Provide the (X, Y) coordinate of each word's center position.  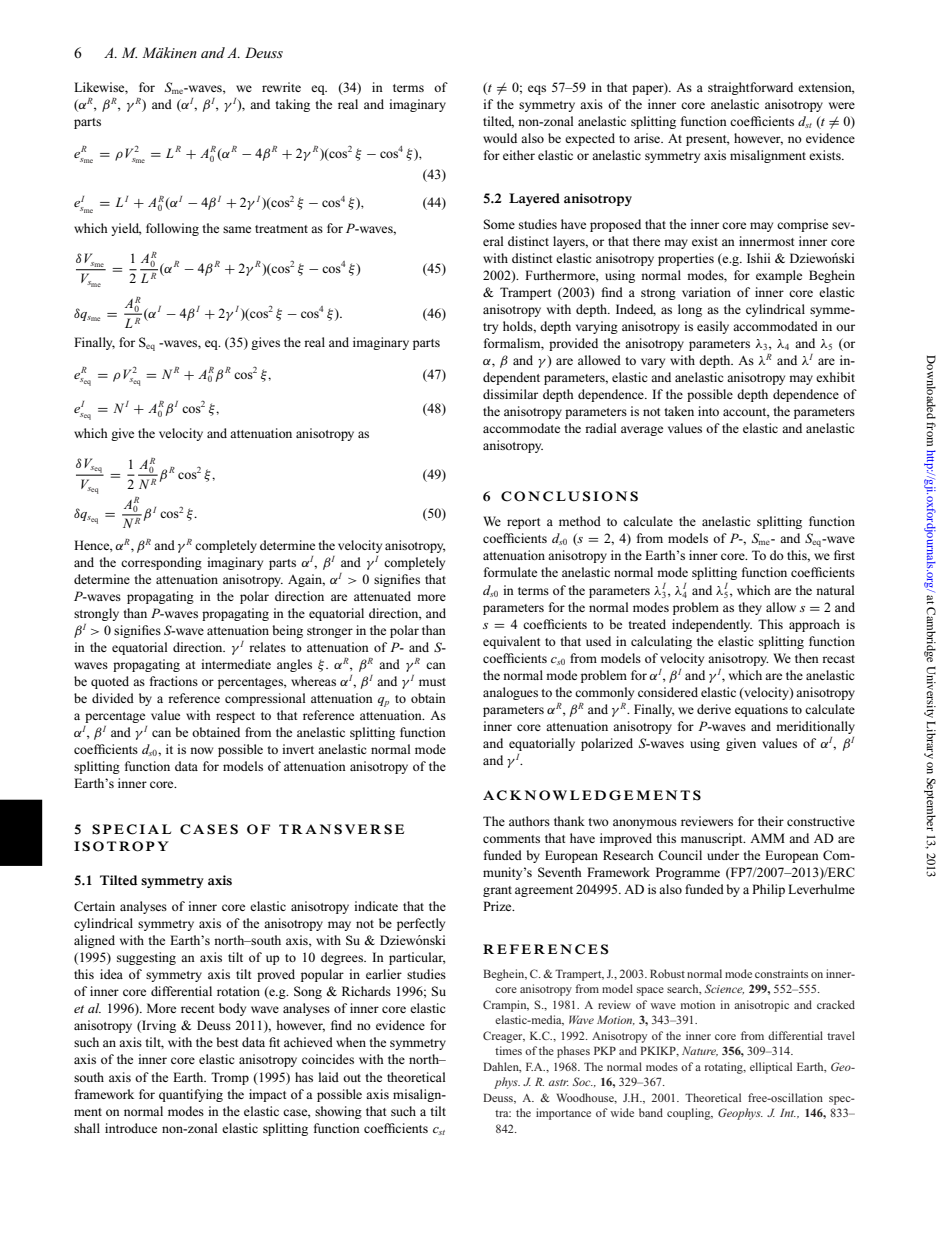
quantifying (191, 1095)
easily (713, 327)
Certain (94, 906)
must (432, 682)
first (844, 555)
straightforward (750, 88)
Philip (768, 890)
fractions (174, 681)
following (172, 229)
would (500, 138)
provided (573, 344)
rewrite (281, 87)
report (523, 523)
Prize (498, 906)
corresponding (161, 563)
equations (761, 710)
